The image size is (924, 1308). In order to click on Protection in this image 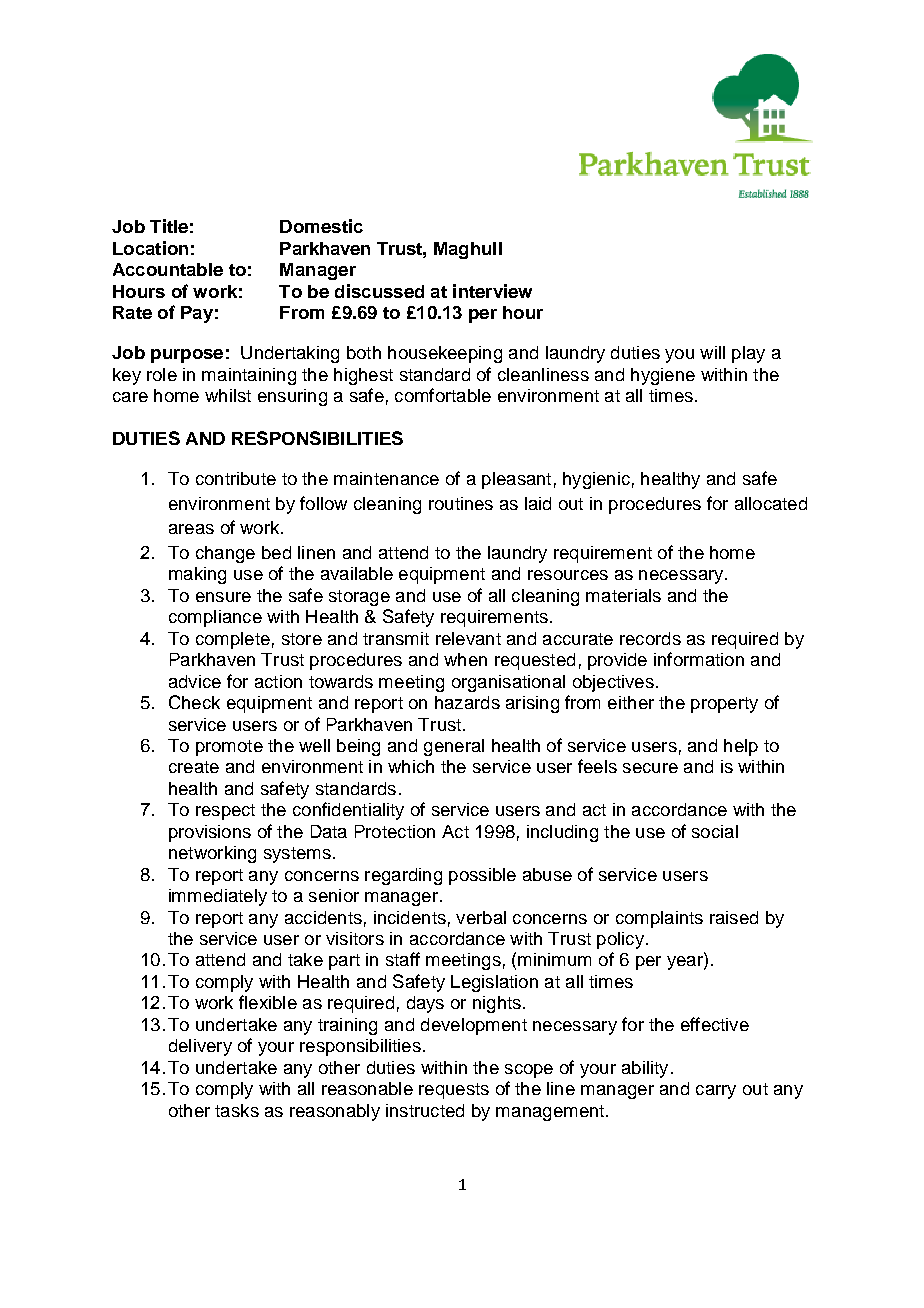, I will do `click(395, 831)`.
